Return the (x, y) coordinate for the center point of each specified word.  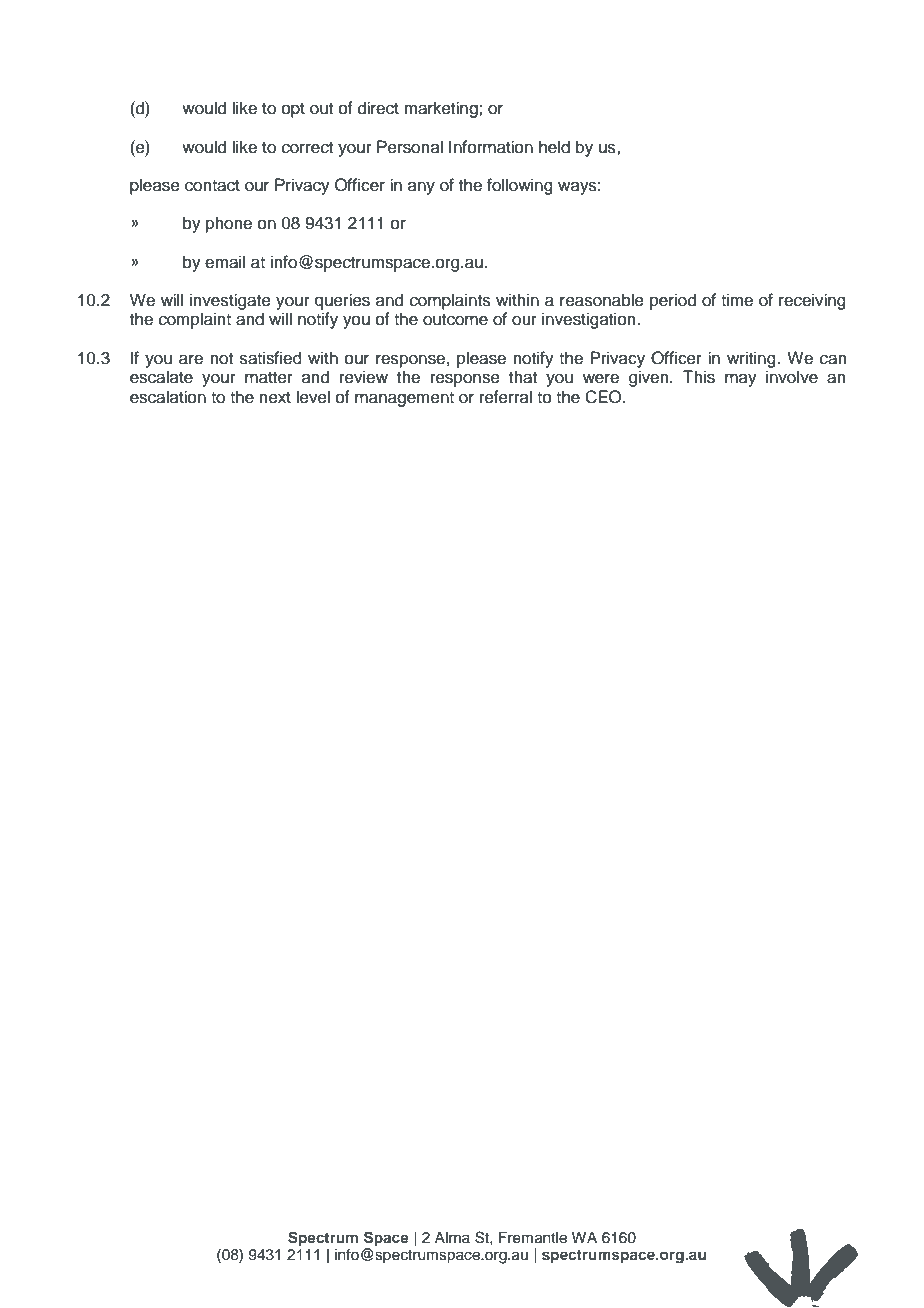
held (554, 147)
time (737, 300)
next (275, 398)
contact (212, 186)
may (741, 380)
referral (506, 397)
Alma (452, 1237)
